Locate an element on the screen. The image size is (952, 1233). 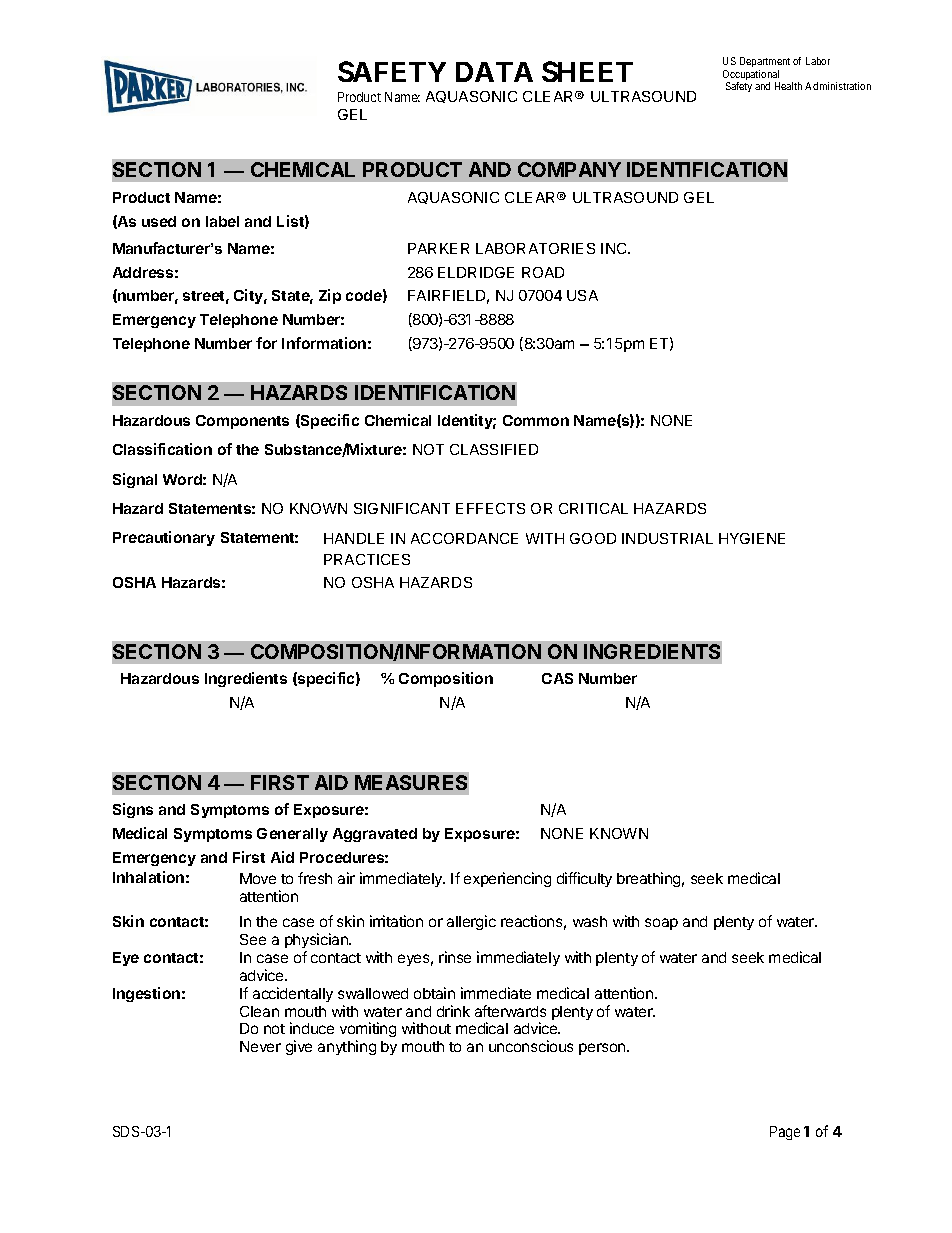
Never is located at coordinates (260, 1046).
